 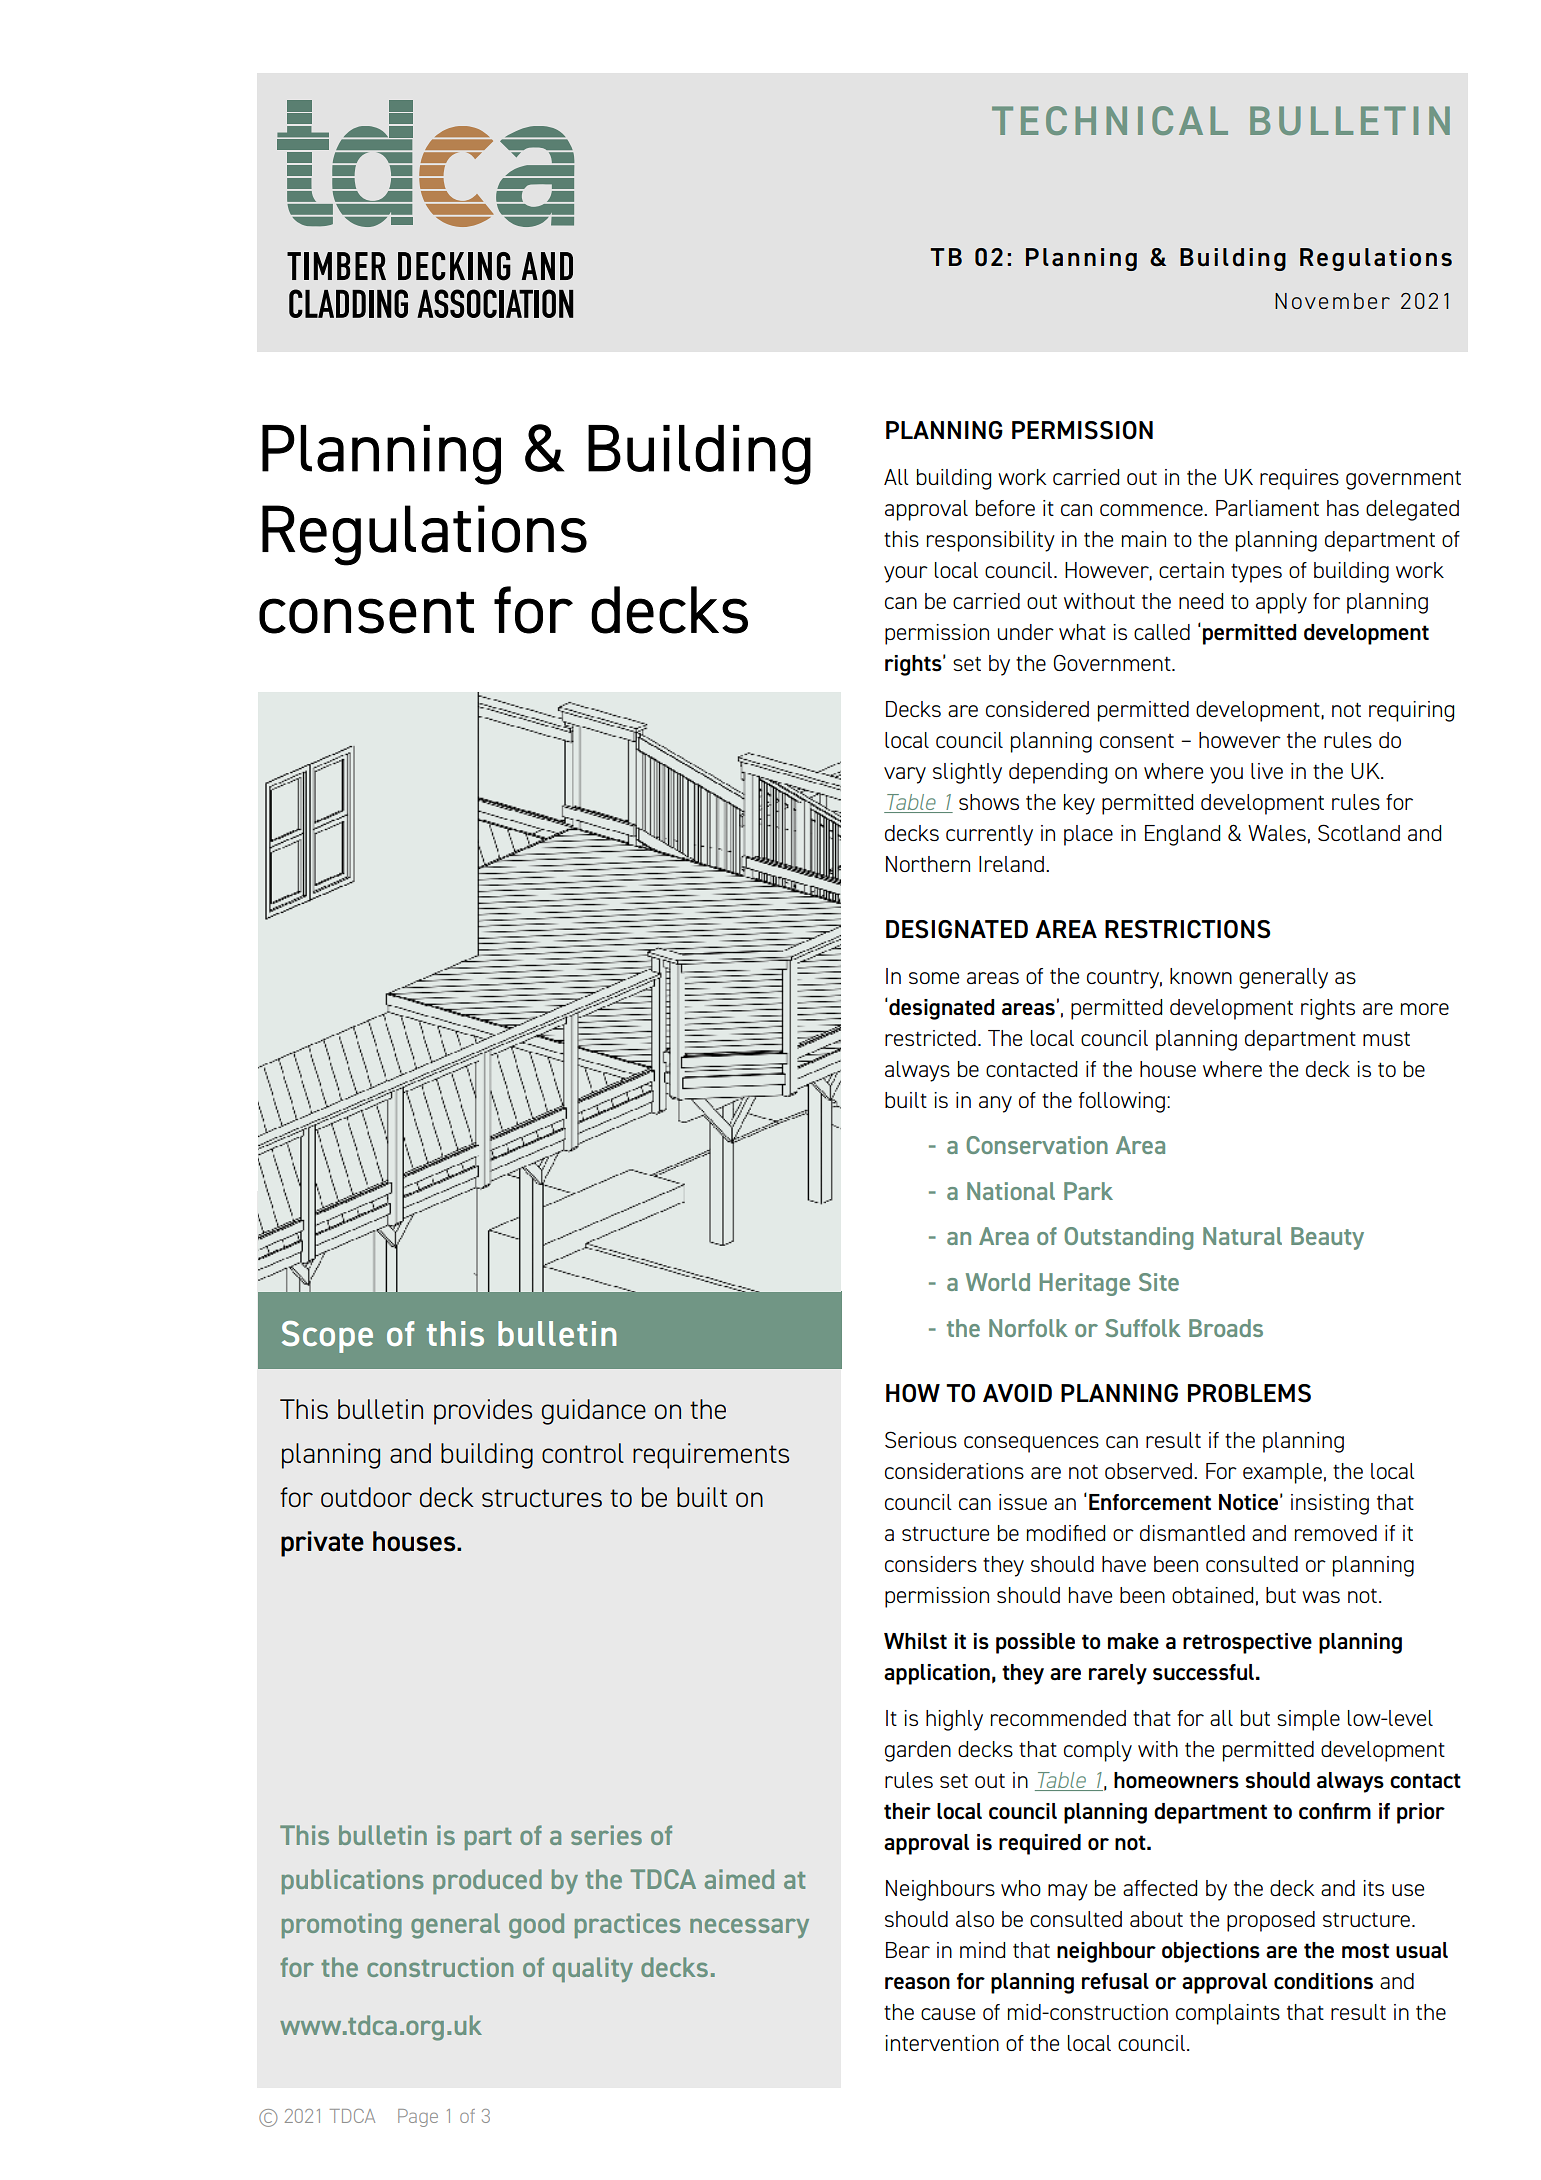 I want to click on example, so click(x=1282, y=1473).
